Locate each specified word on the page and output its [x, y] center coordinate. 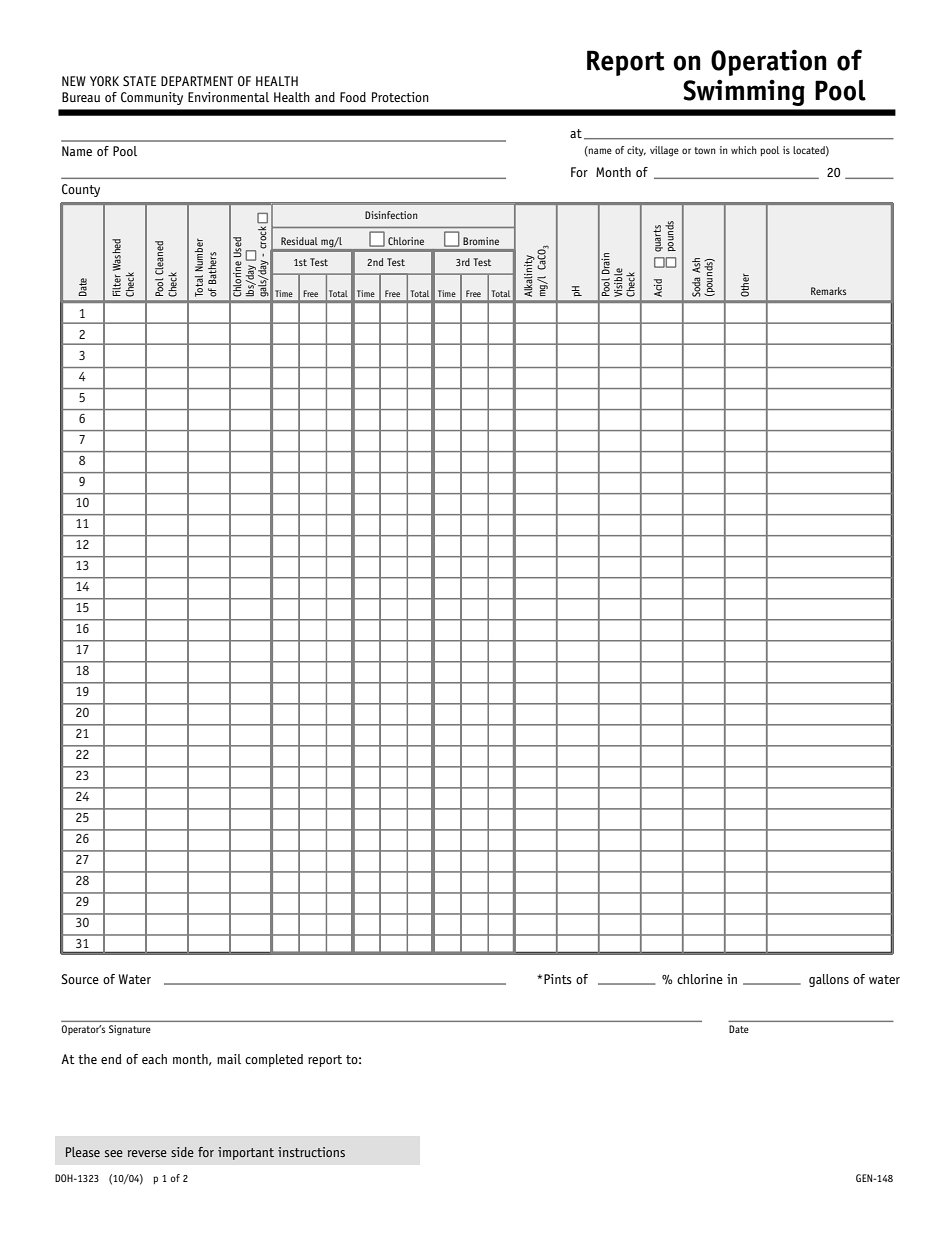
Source [80, 979]
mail [229, 1059]
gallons [829, 980]
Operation [769, 62]
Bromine [481, 241]
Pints [558, 979]
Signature [130, 1030]
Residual [299, 241]
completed [274, 1060]
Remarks [828, 291]
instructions [311, 1152]
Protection [400, 97]
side [182, 1152]
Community [152, 98]
